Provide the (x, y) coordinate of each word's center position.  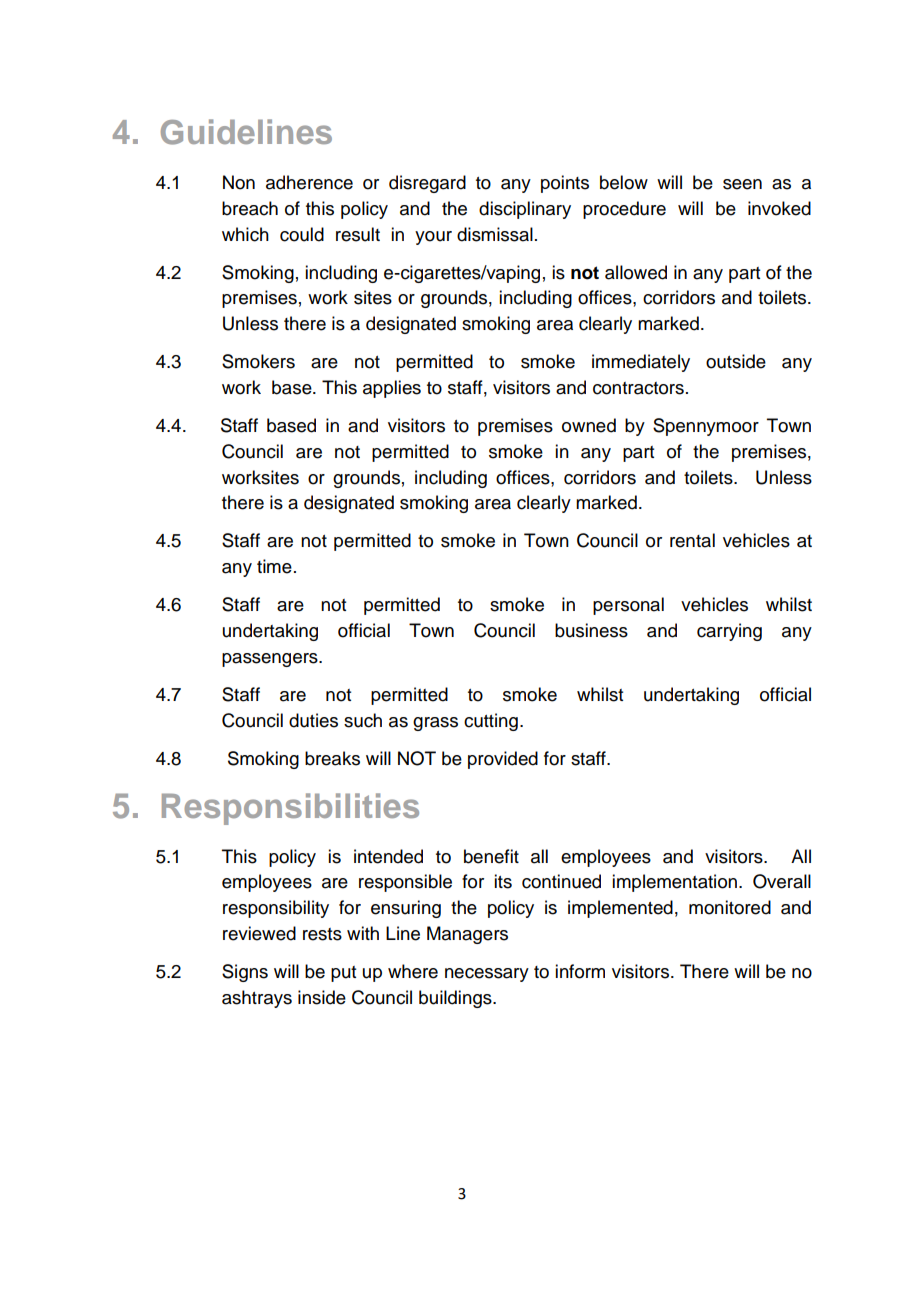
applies (392, 389)
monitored (730, 907)
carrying (729, 632)
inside (322, 997)
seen (742, 184)
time (274, 566)
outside (736, 361)
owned (589, 425)
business (591, 630)
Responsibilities (290, 809)
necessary (487, 975)
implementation (674, 883)
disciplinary (525, 210)
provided (503, 760)
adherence (309, 182)
